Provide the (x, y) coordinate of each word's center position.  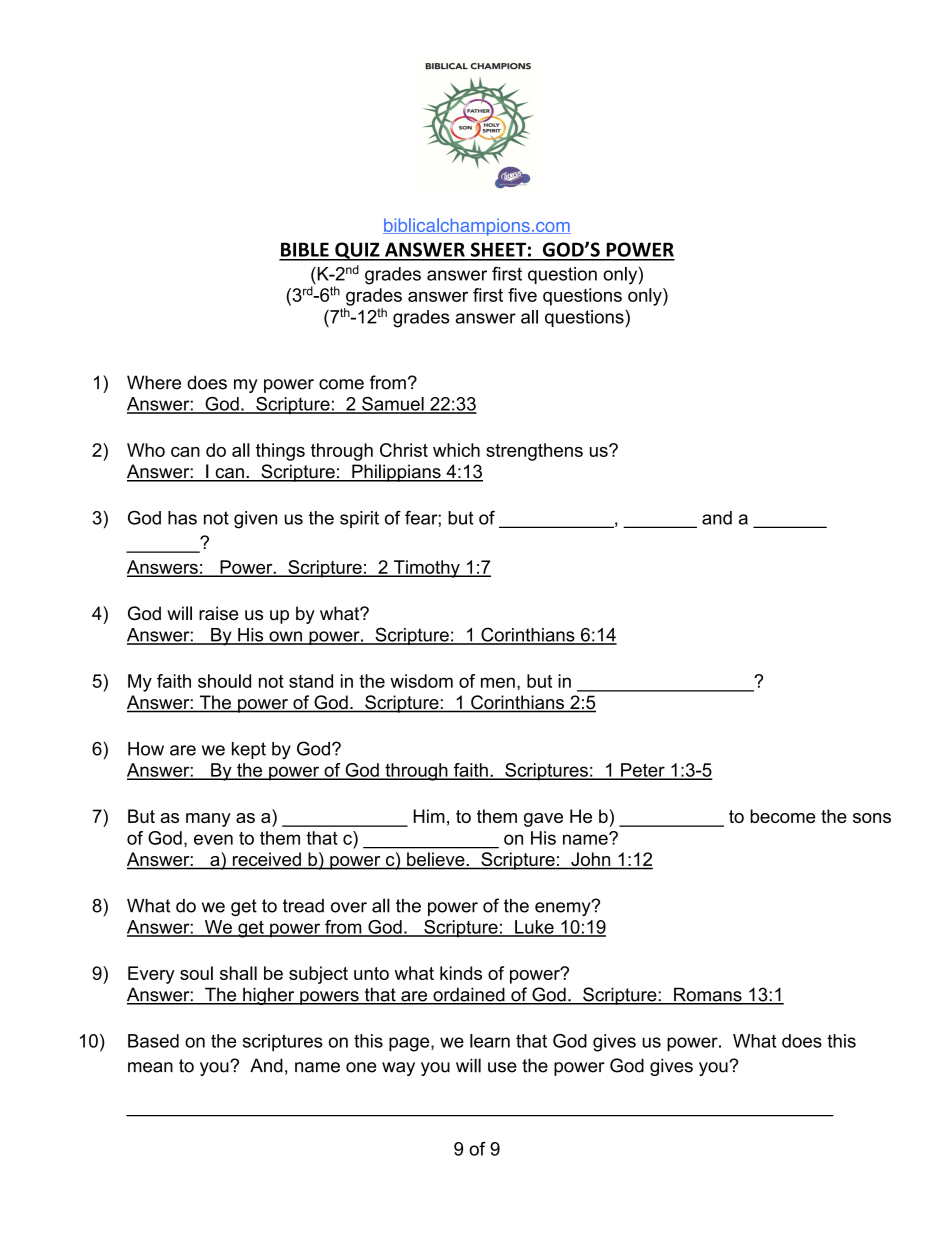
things (280, 452)
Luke (534, 928)
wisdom (421, 681)
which (456, 450)
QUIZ (357, 251)
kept (249, 750)
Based (153, 1041)
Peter (643, 771)
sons (872, 818)
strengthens (534, 452)
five (522, 295)
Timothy (426, 569)
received (266, 860)
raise (218, 613)
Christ (404, 450)
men (498, 682)
